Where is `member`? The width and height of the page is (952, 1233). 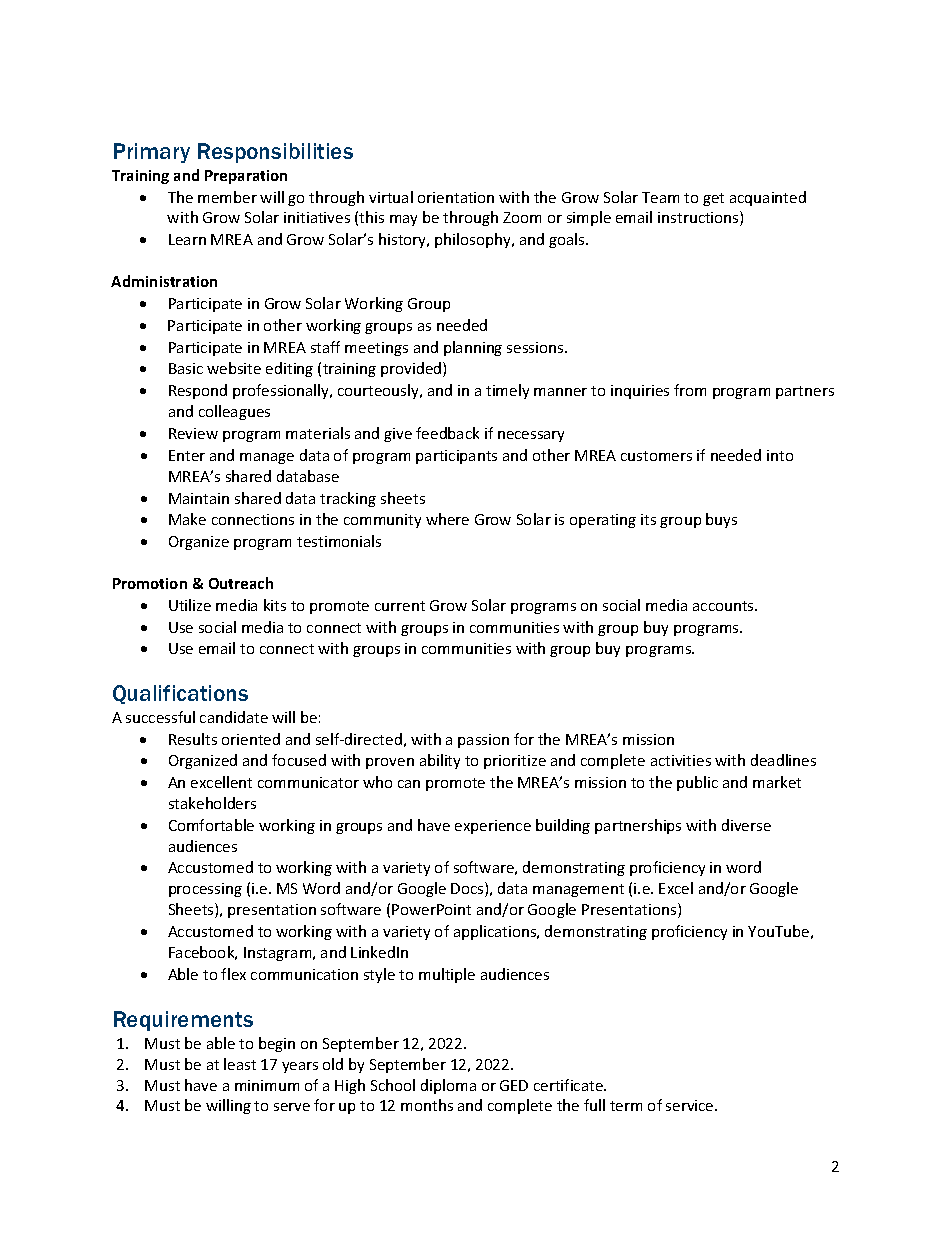 member is located at coordinates (227, 197).
